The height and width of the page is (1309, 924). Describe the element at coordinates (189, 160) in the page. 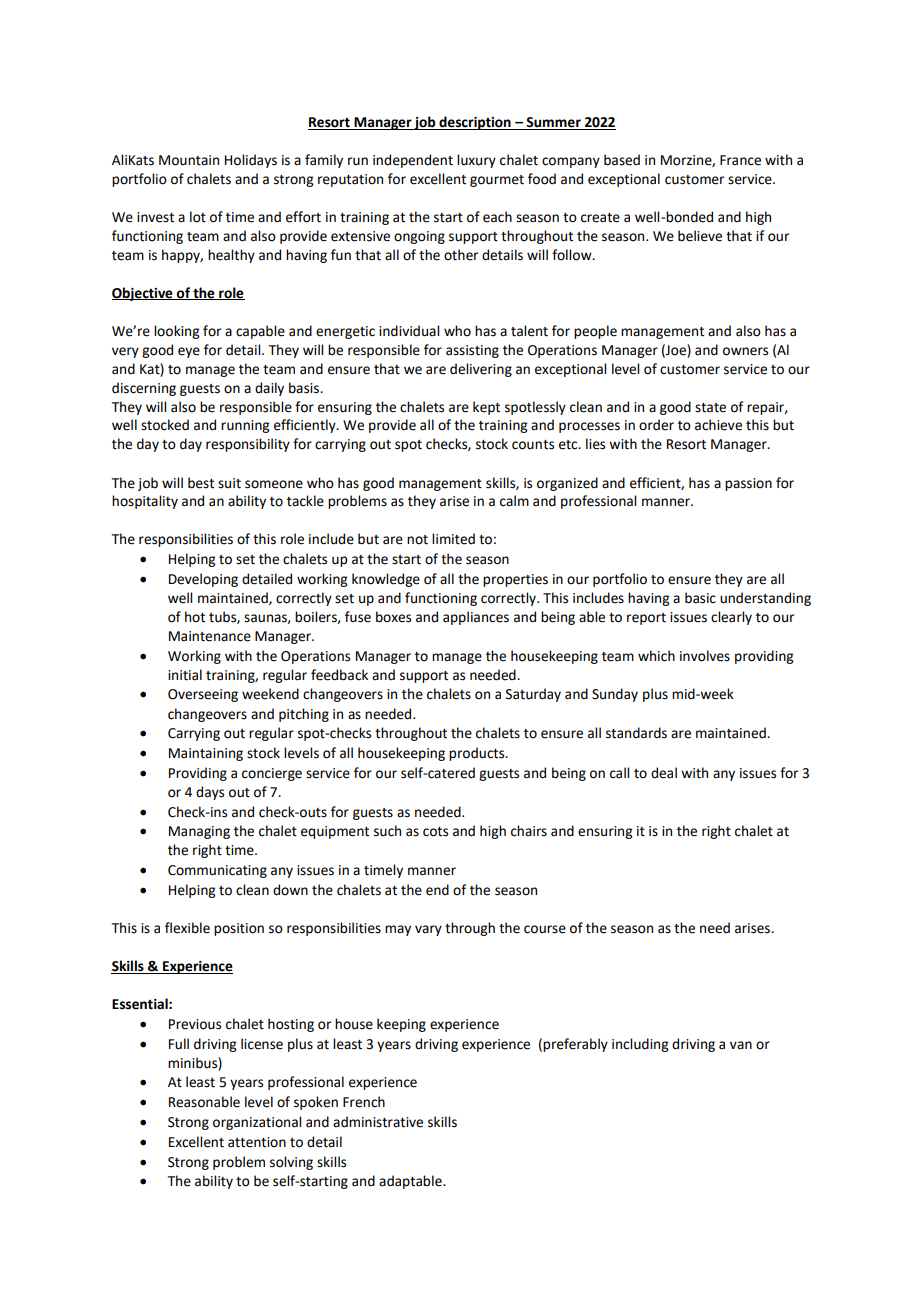

I see `Mountain` at that location.
